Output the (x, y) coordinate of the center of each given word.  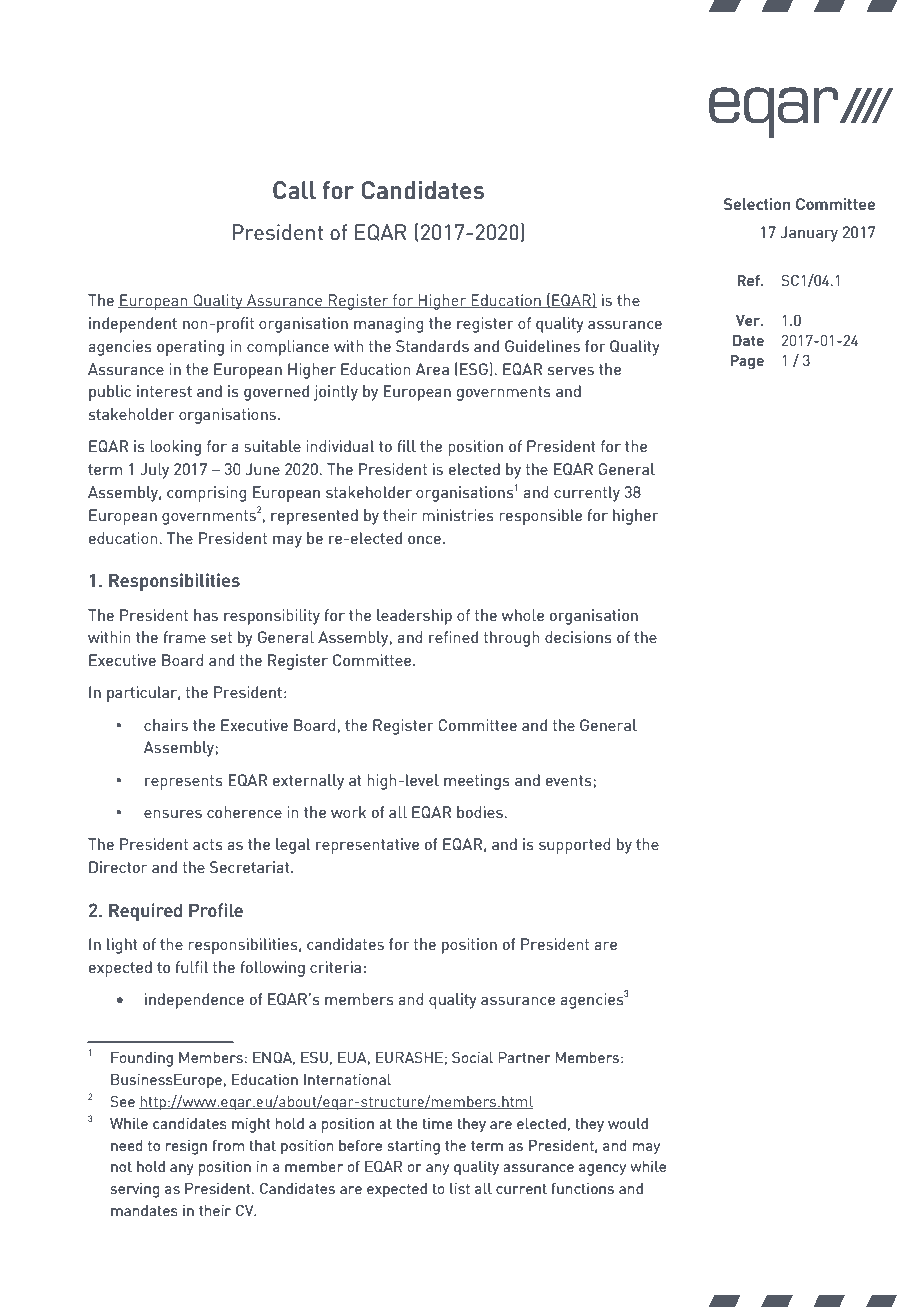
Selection (757, 204)
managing (388, 325)
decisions (578, 637)
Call (294, 190)
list (460, 1188)
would (628, 1123)
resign (186, 1147)
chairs (166, 725)
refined (453, 637)
